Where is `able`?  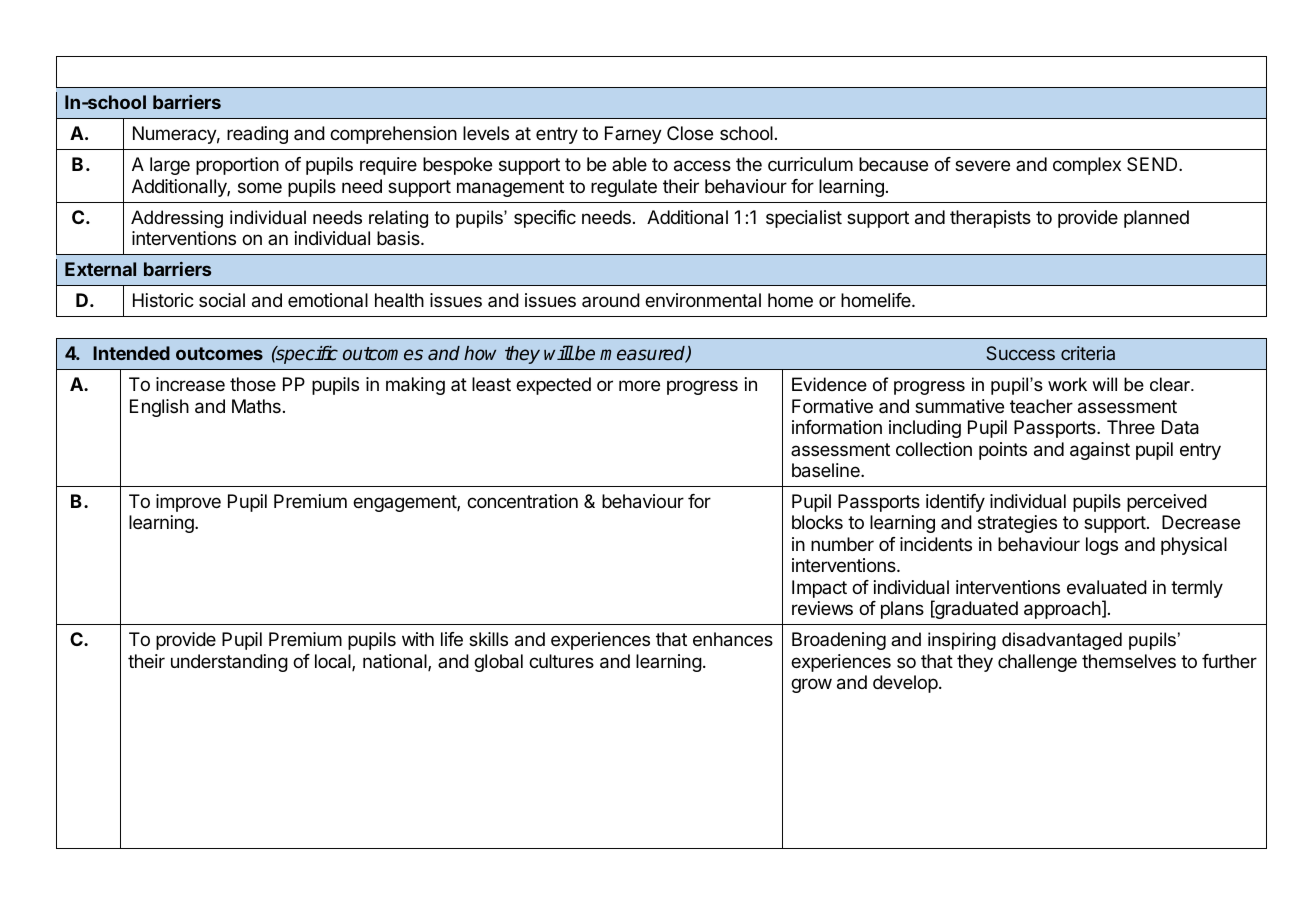 able is located at coordinates (629, 164).
